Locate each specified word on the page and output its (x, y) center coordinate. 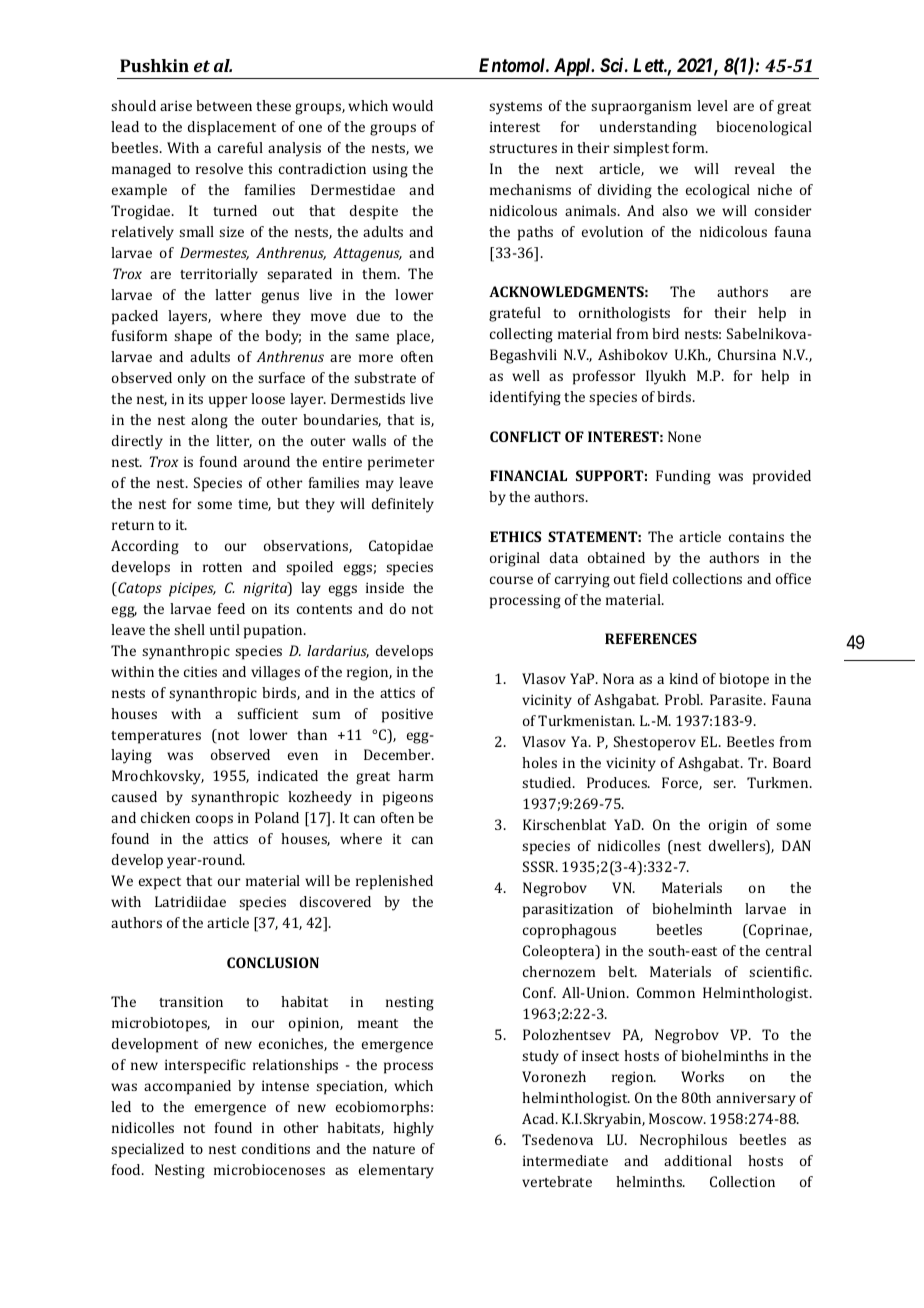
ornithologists (624, 314)
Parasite (737, 699)
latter (233, 294)
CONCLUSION (273, 962)
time (254, 504)
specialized (147, 1150)
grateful (515, 314)
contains (756, 536)
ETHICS (515, 536)
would (412, 105)
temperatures (156, 737)
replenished (394, 882)
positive (407, 715)
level (712, 105)
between (224, 105)
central (789, 950)
